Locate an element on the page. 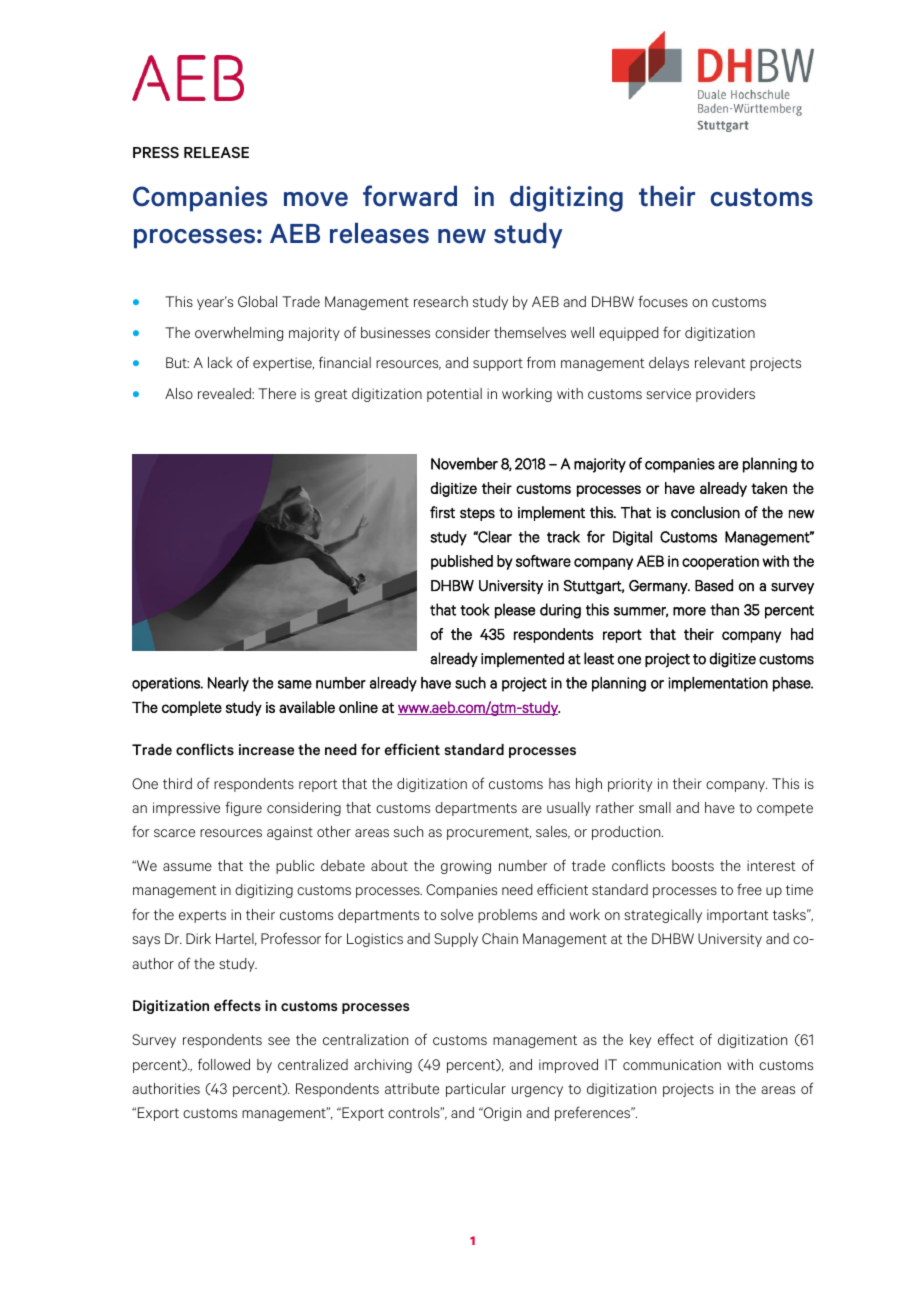  particular is located at coordinates (476, 1090).
